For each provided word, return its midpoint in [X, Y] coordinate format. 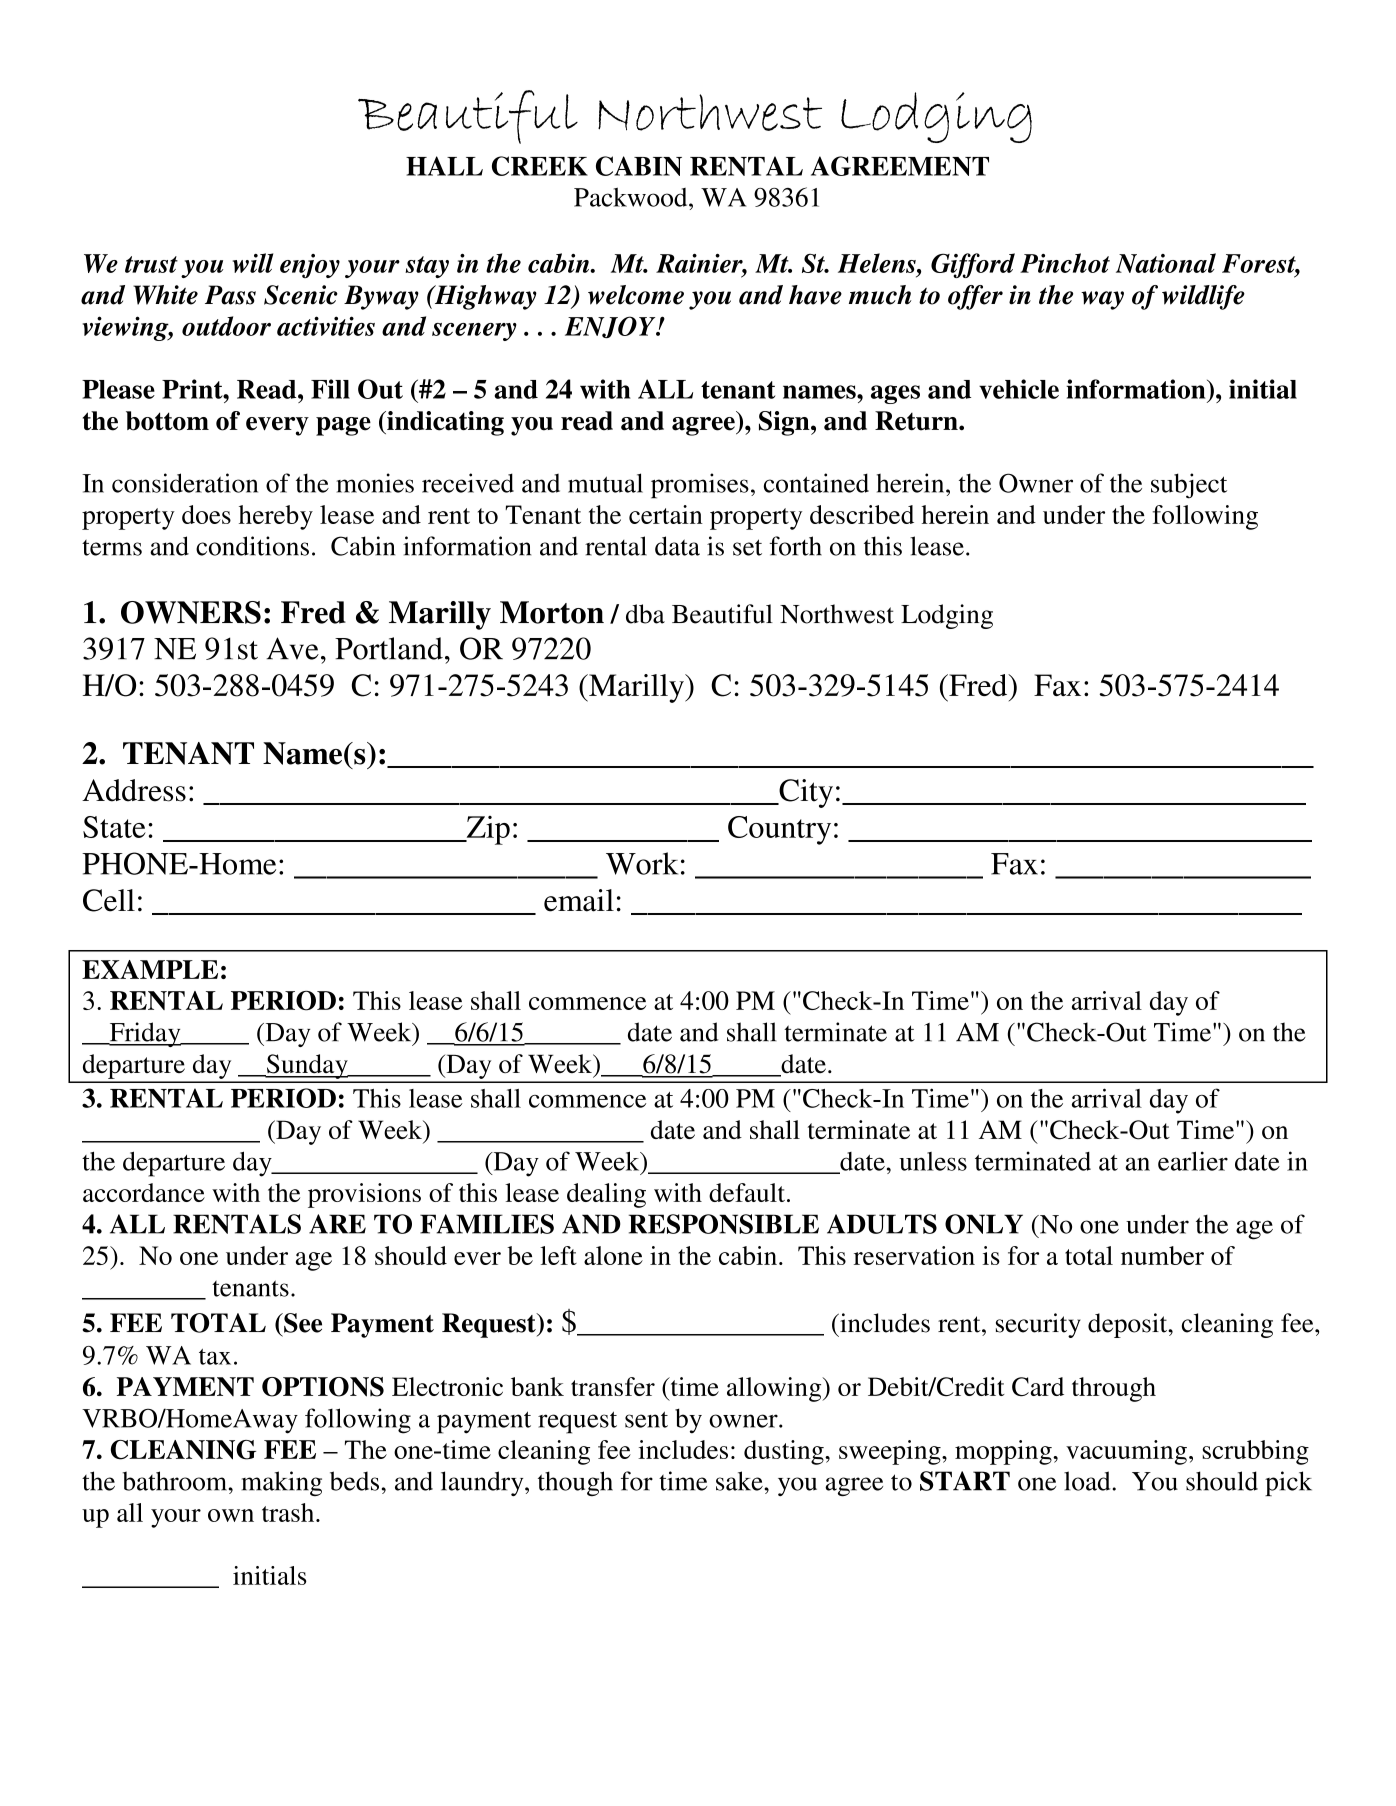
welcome [636, 295]
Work [642, 863]
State [114, 827]
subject [1189, 486]
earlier [1193, 1161]
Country [779, 830]
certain [666, 514]
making [282, 1483]
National [1166, 263]
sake [740, 1481]
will [253, 263]
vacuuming [1126, 1452]
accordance [144, 1192]
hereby [276, 517]
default [747, 1192]
